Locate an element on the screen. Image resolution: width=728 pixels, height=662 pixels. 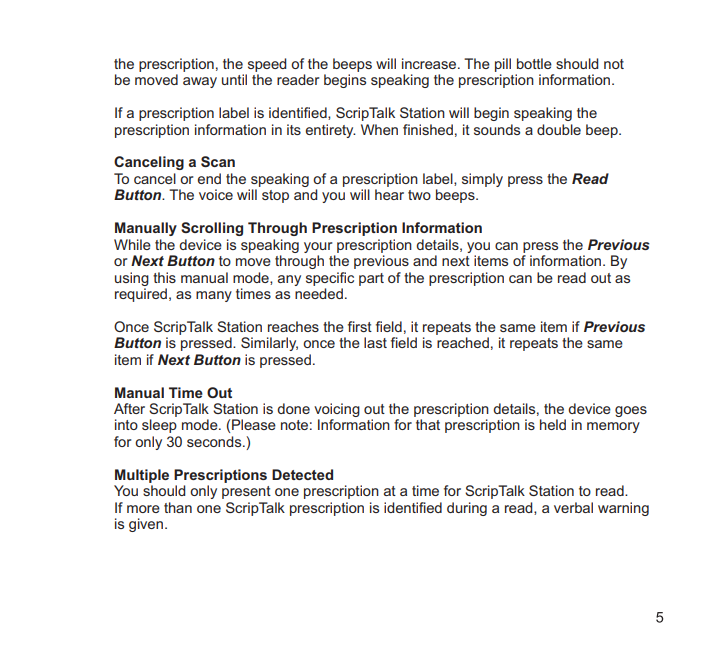
many is located at coordinates (214, 296).
